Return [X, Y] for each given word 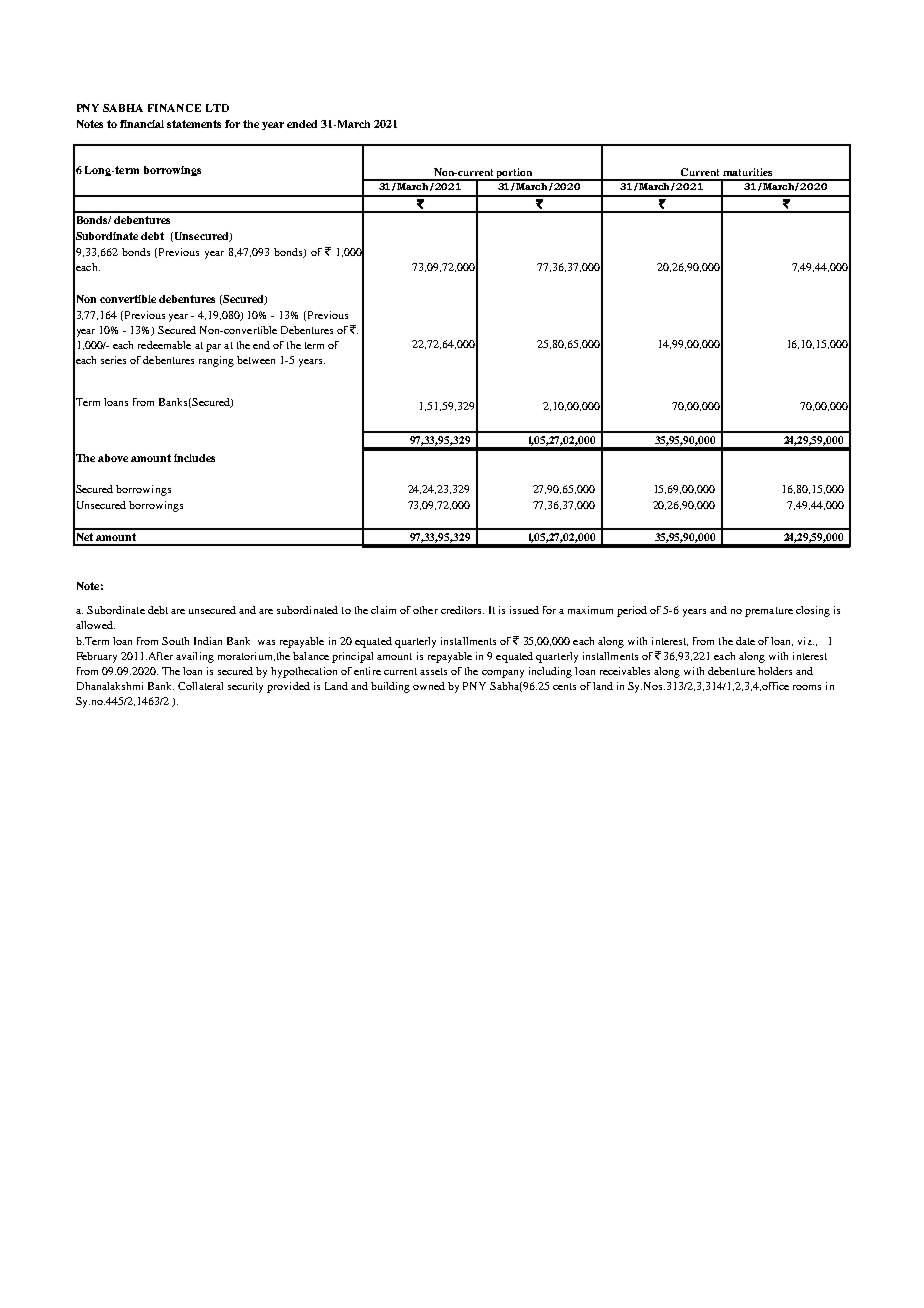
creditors [462, 610]
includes [194, 458]
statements [194, 124]
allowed [95, 625]
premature [769, 612]
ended [302, 124]
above [113, 458]
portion [515, 174]
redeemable [164, 345]
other [425, 610]
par [213, 348]
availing [195, 657]
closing [813, 611]
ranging [216, 361]
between [256, 360]
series [113, 360]
